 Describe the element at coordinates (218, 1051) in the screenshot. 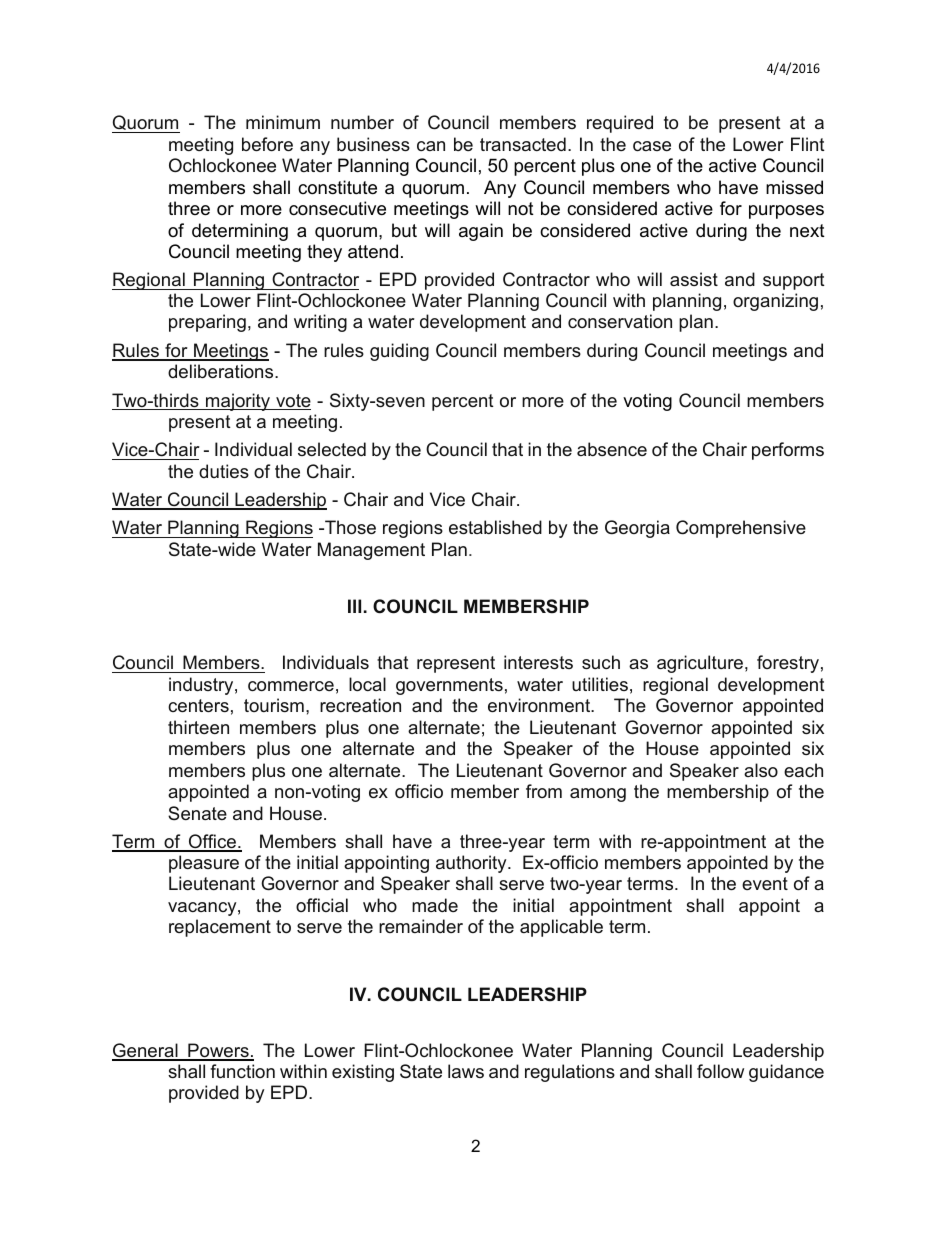

I see `Powers` at that location.
